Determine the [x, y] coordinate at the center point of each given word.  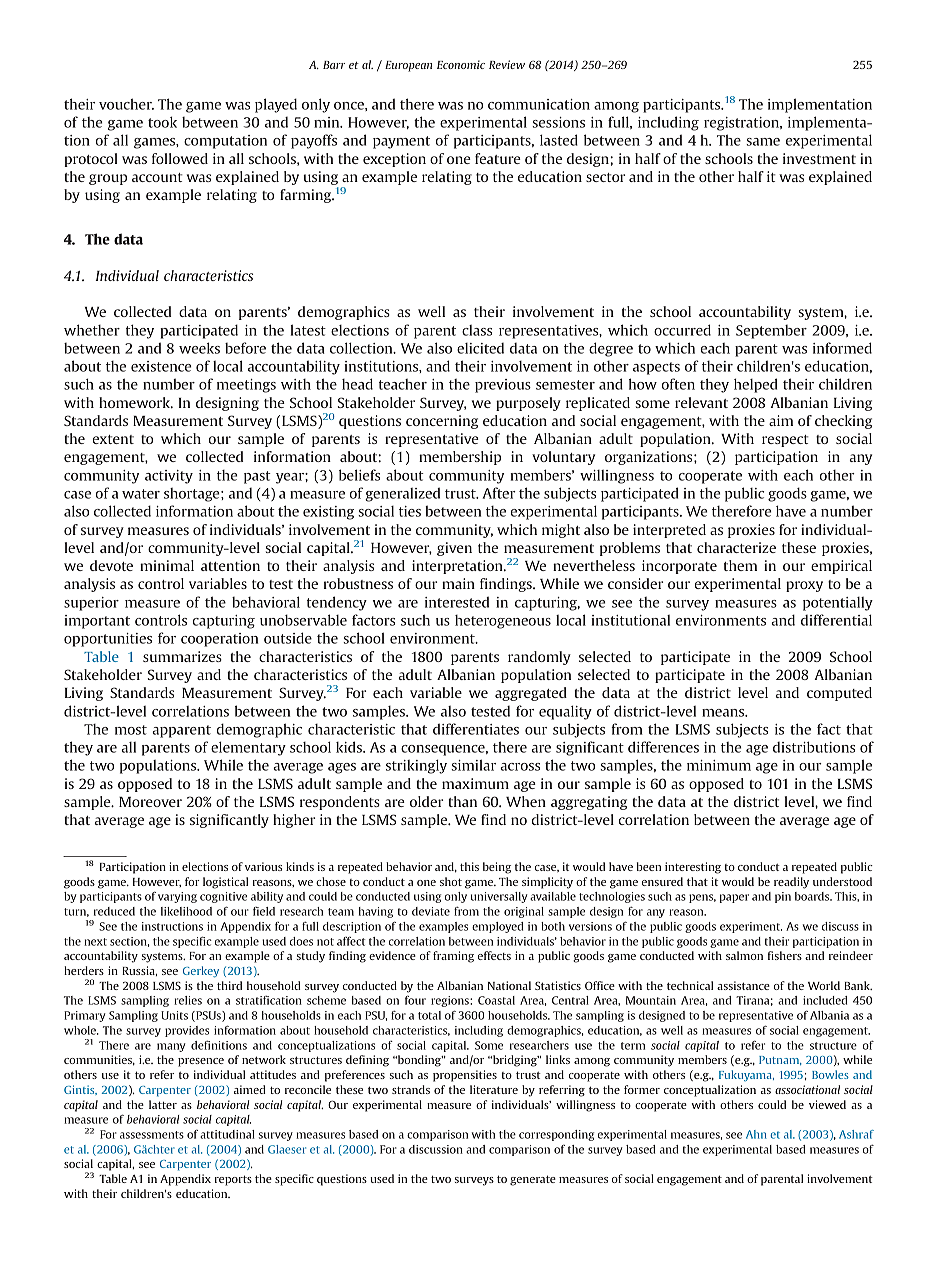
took [162, 122]
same [763, 142]
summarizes [182, 656]
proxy [804, 586]
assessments [152, 1135]
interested [457, 602]
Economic [461, 64]
